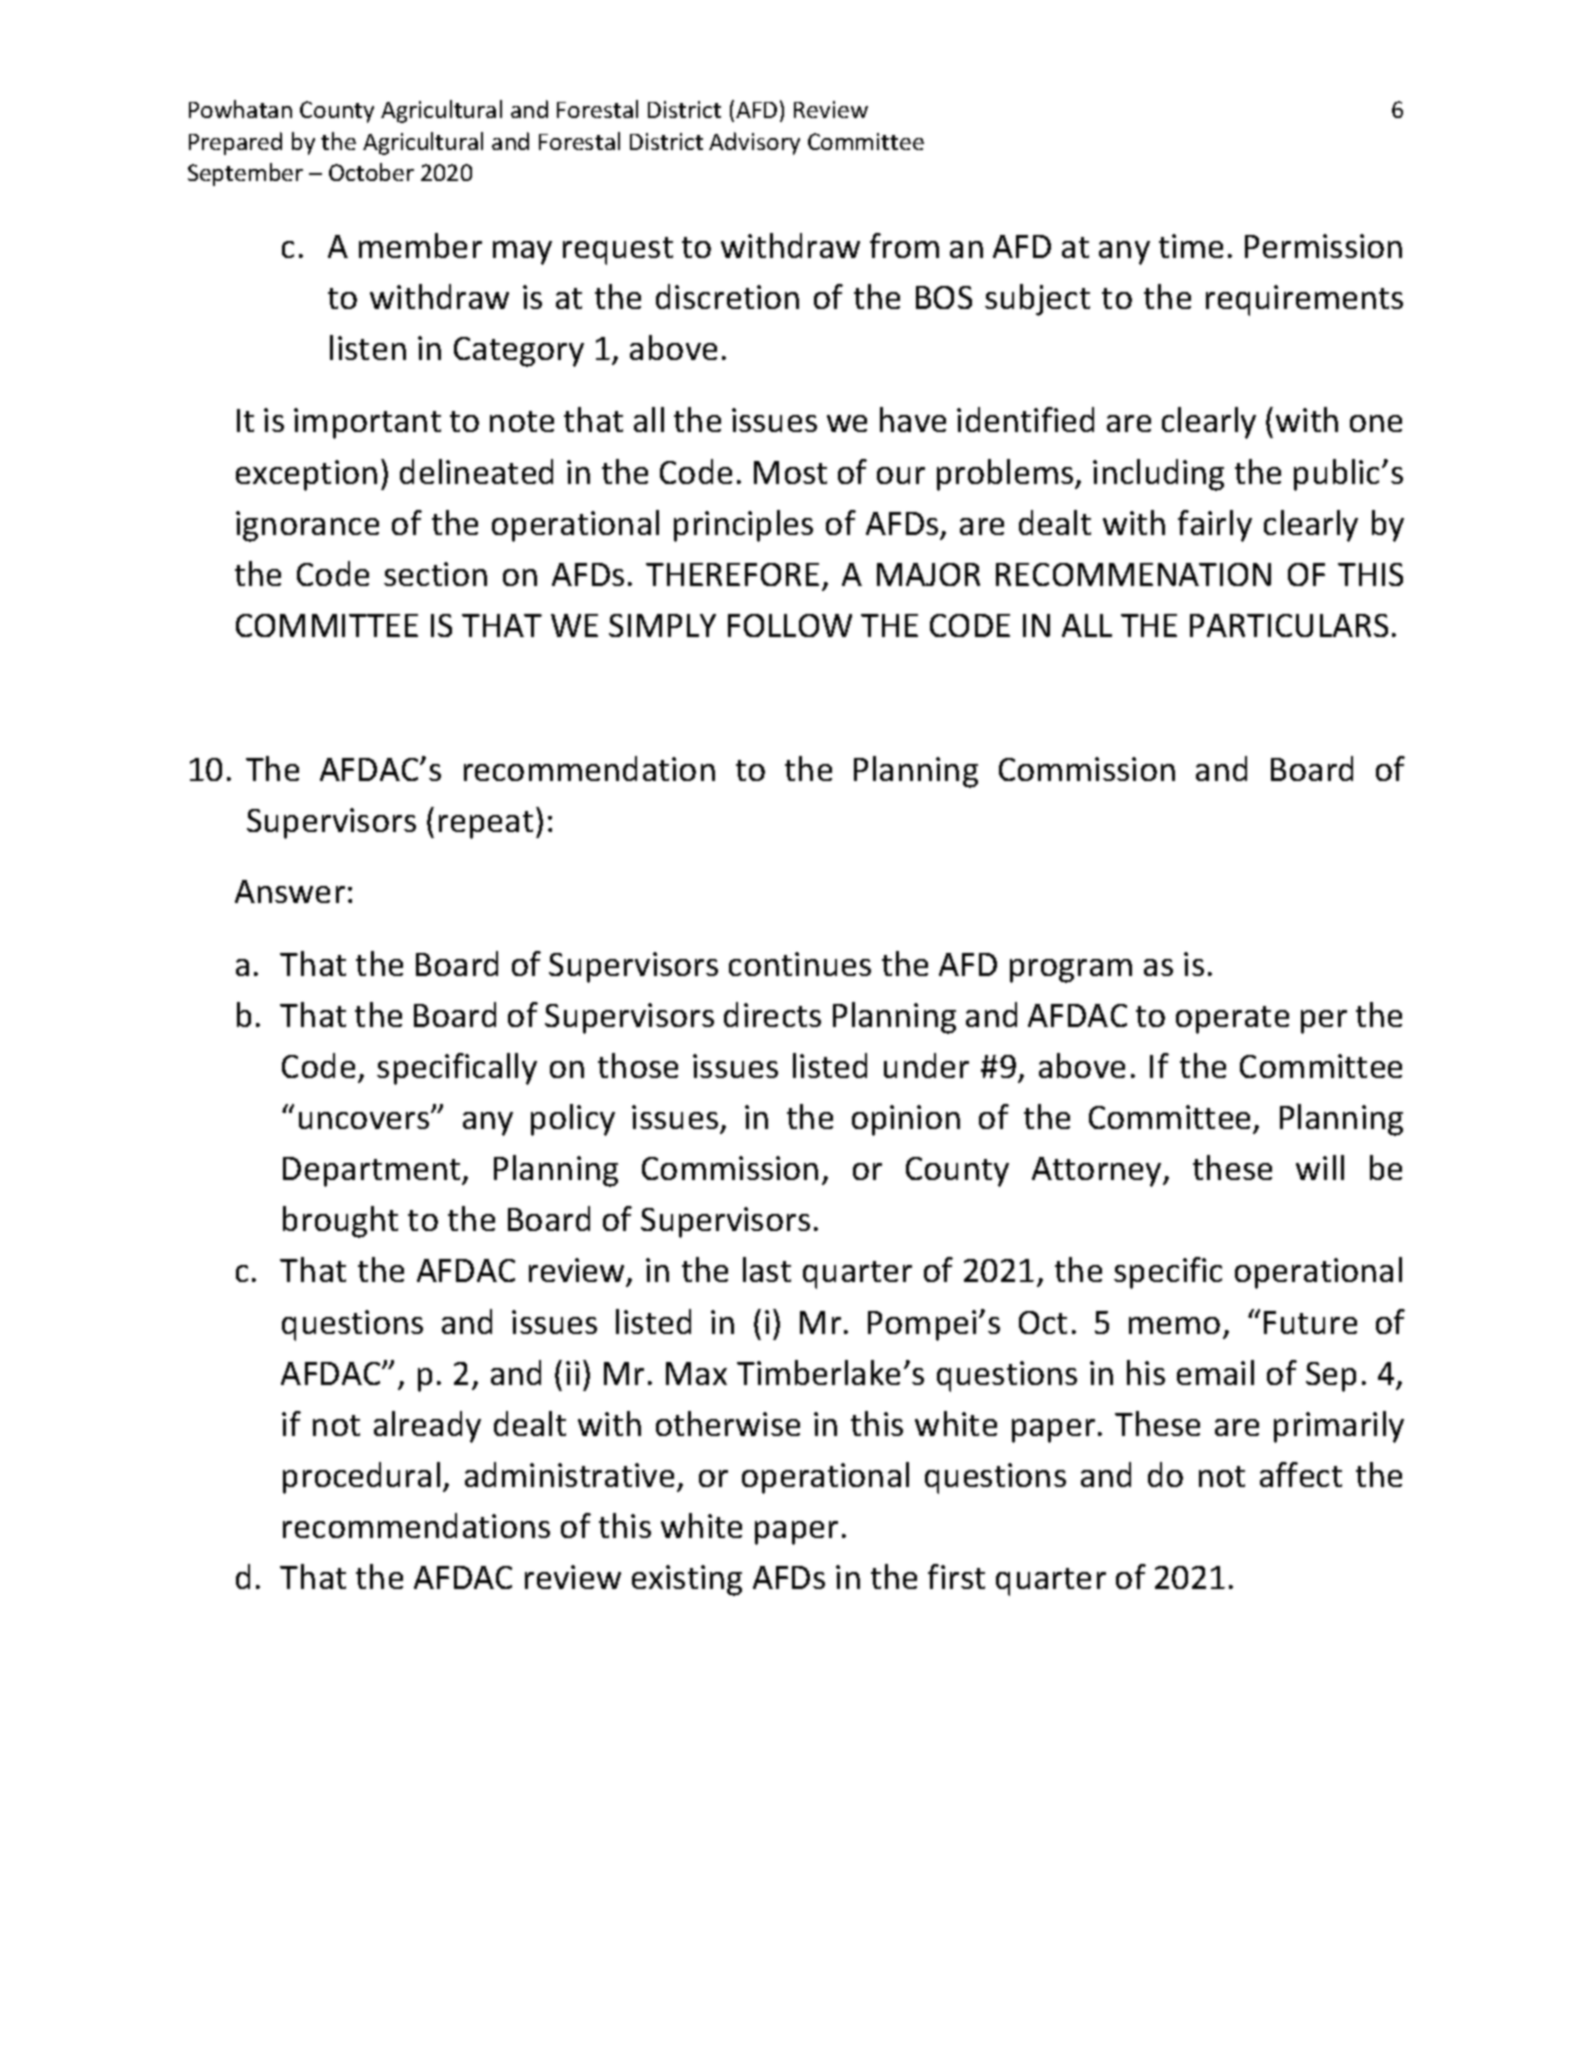 This image has height=2060, width=1592. I want to click on fairly, so click(1215, 526).
